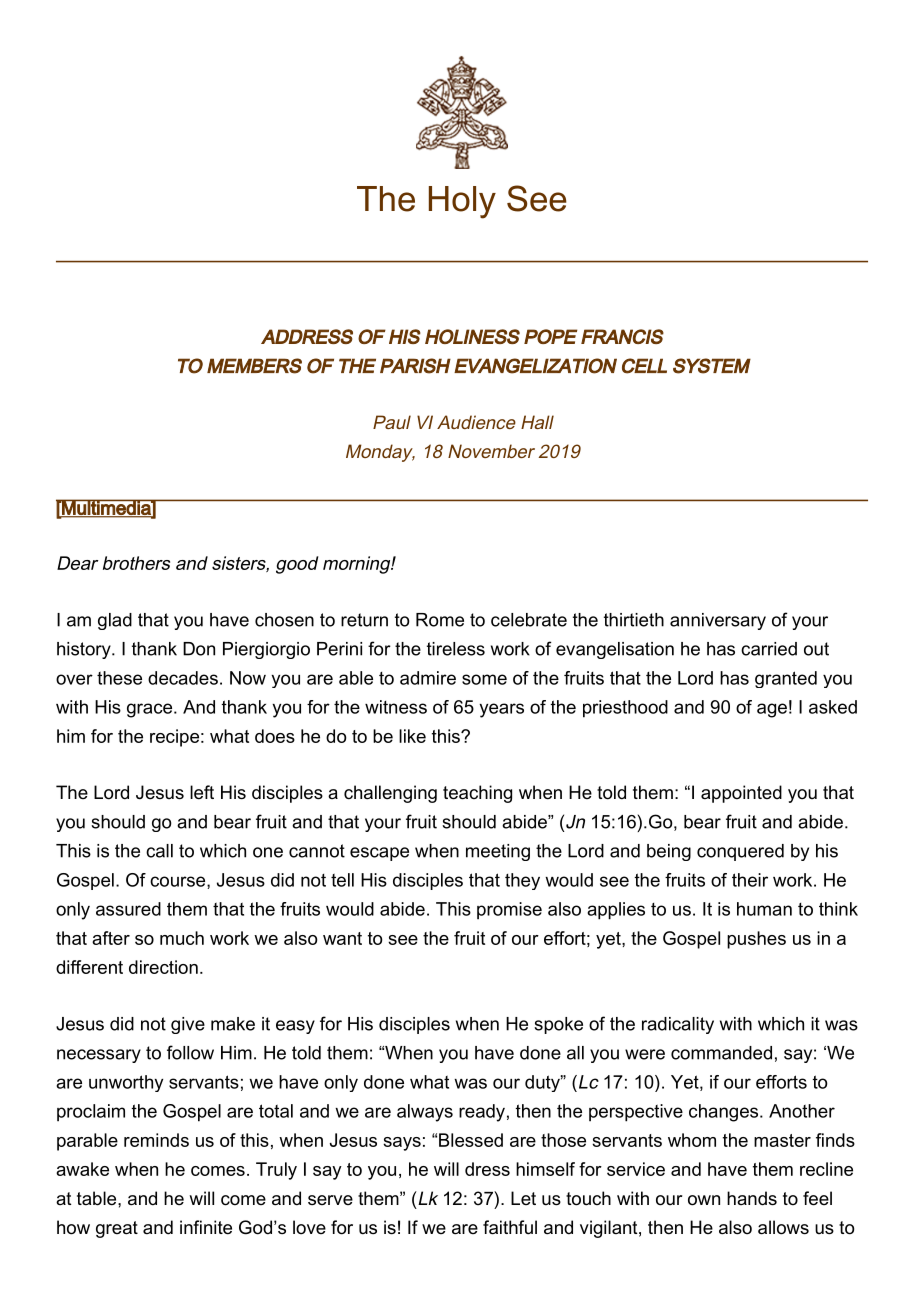 The width and height of the image is (924, 1308). I want to click on promise, so click(509, 911).
